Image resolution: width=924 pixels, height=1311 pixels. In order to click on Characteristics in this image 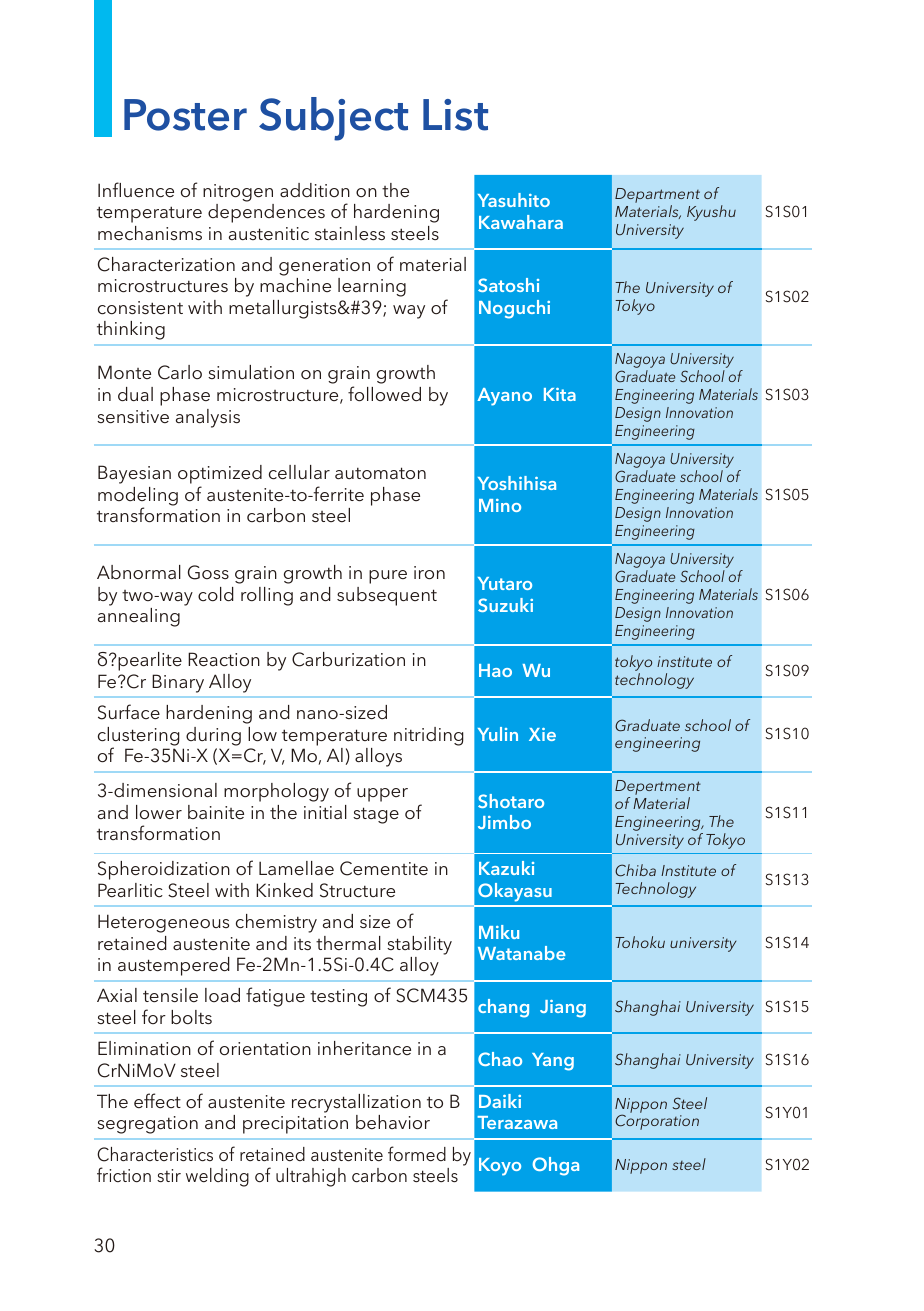, I will do `click(155, 1154)`.
